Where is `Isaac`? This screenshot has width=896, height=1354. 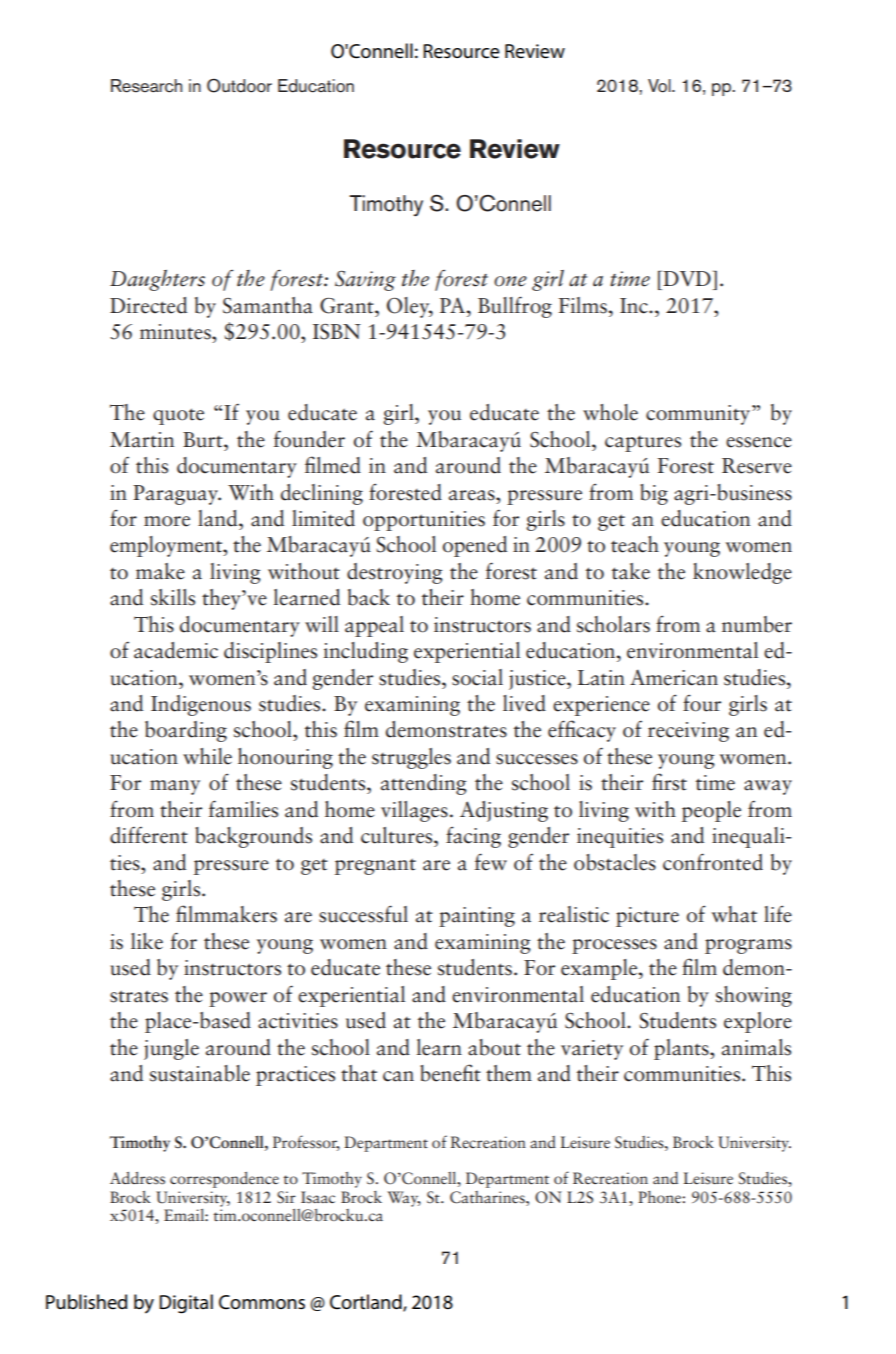 Isaac is located at coordinates (318, 1197).
